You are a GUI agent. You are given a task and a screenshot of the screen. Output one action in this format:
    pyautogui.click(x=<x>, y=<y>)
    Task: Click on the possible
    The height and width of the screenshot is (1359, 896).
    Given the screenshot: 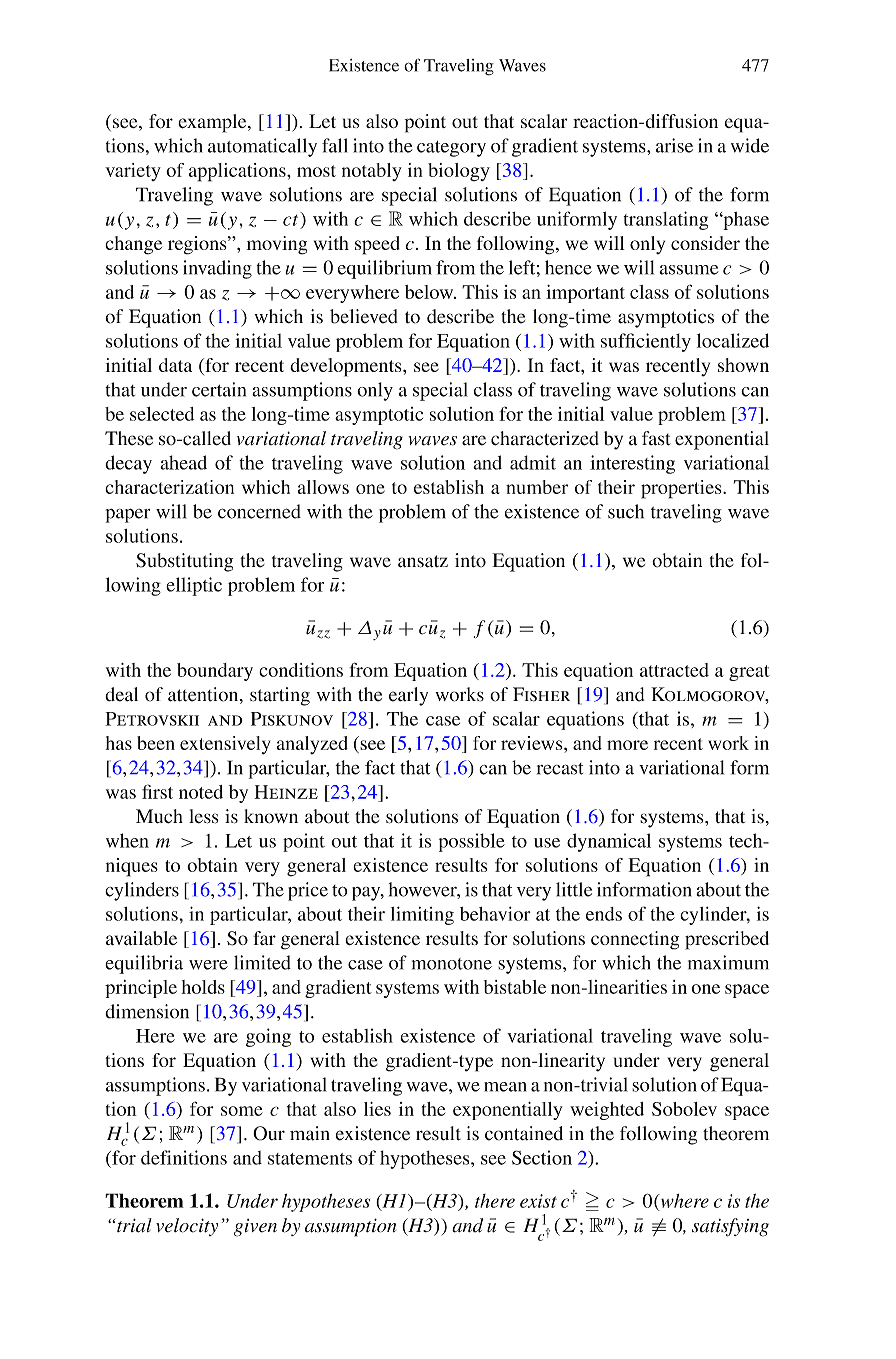 What is the action you would take?
    pyautogui.click(x=472, y=842)
